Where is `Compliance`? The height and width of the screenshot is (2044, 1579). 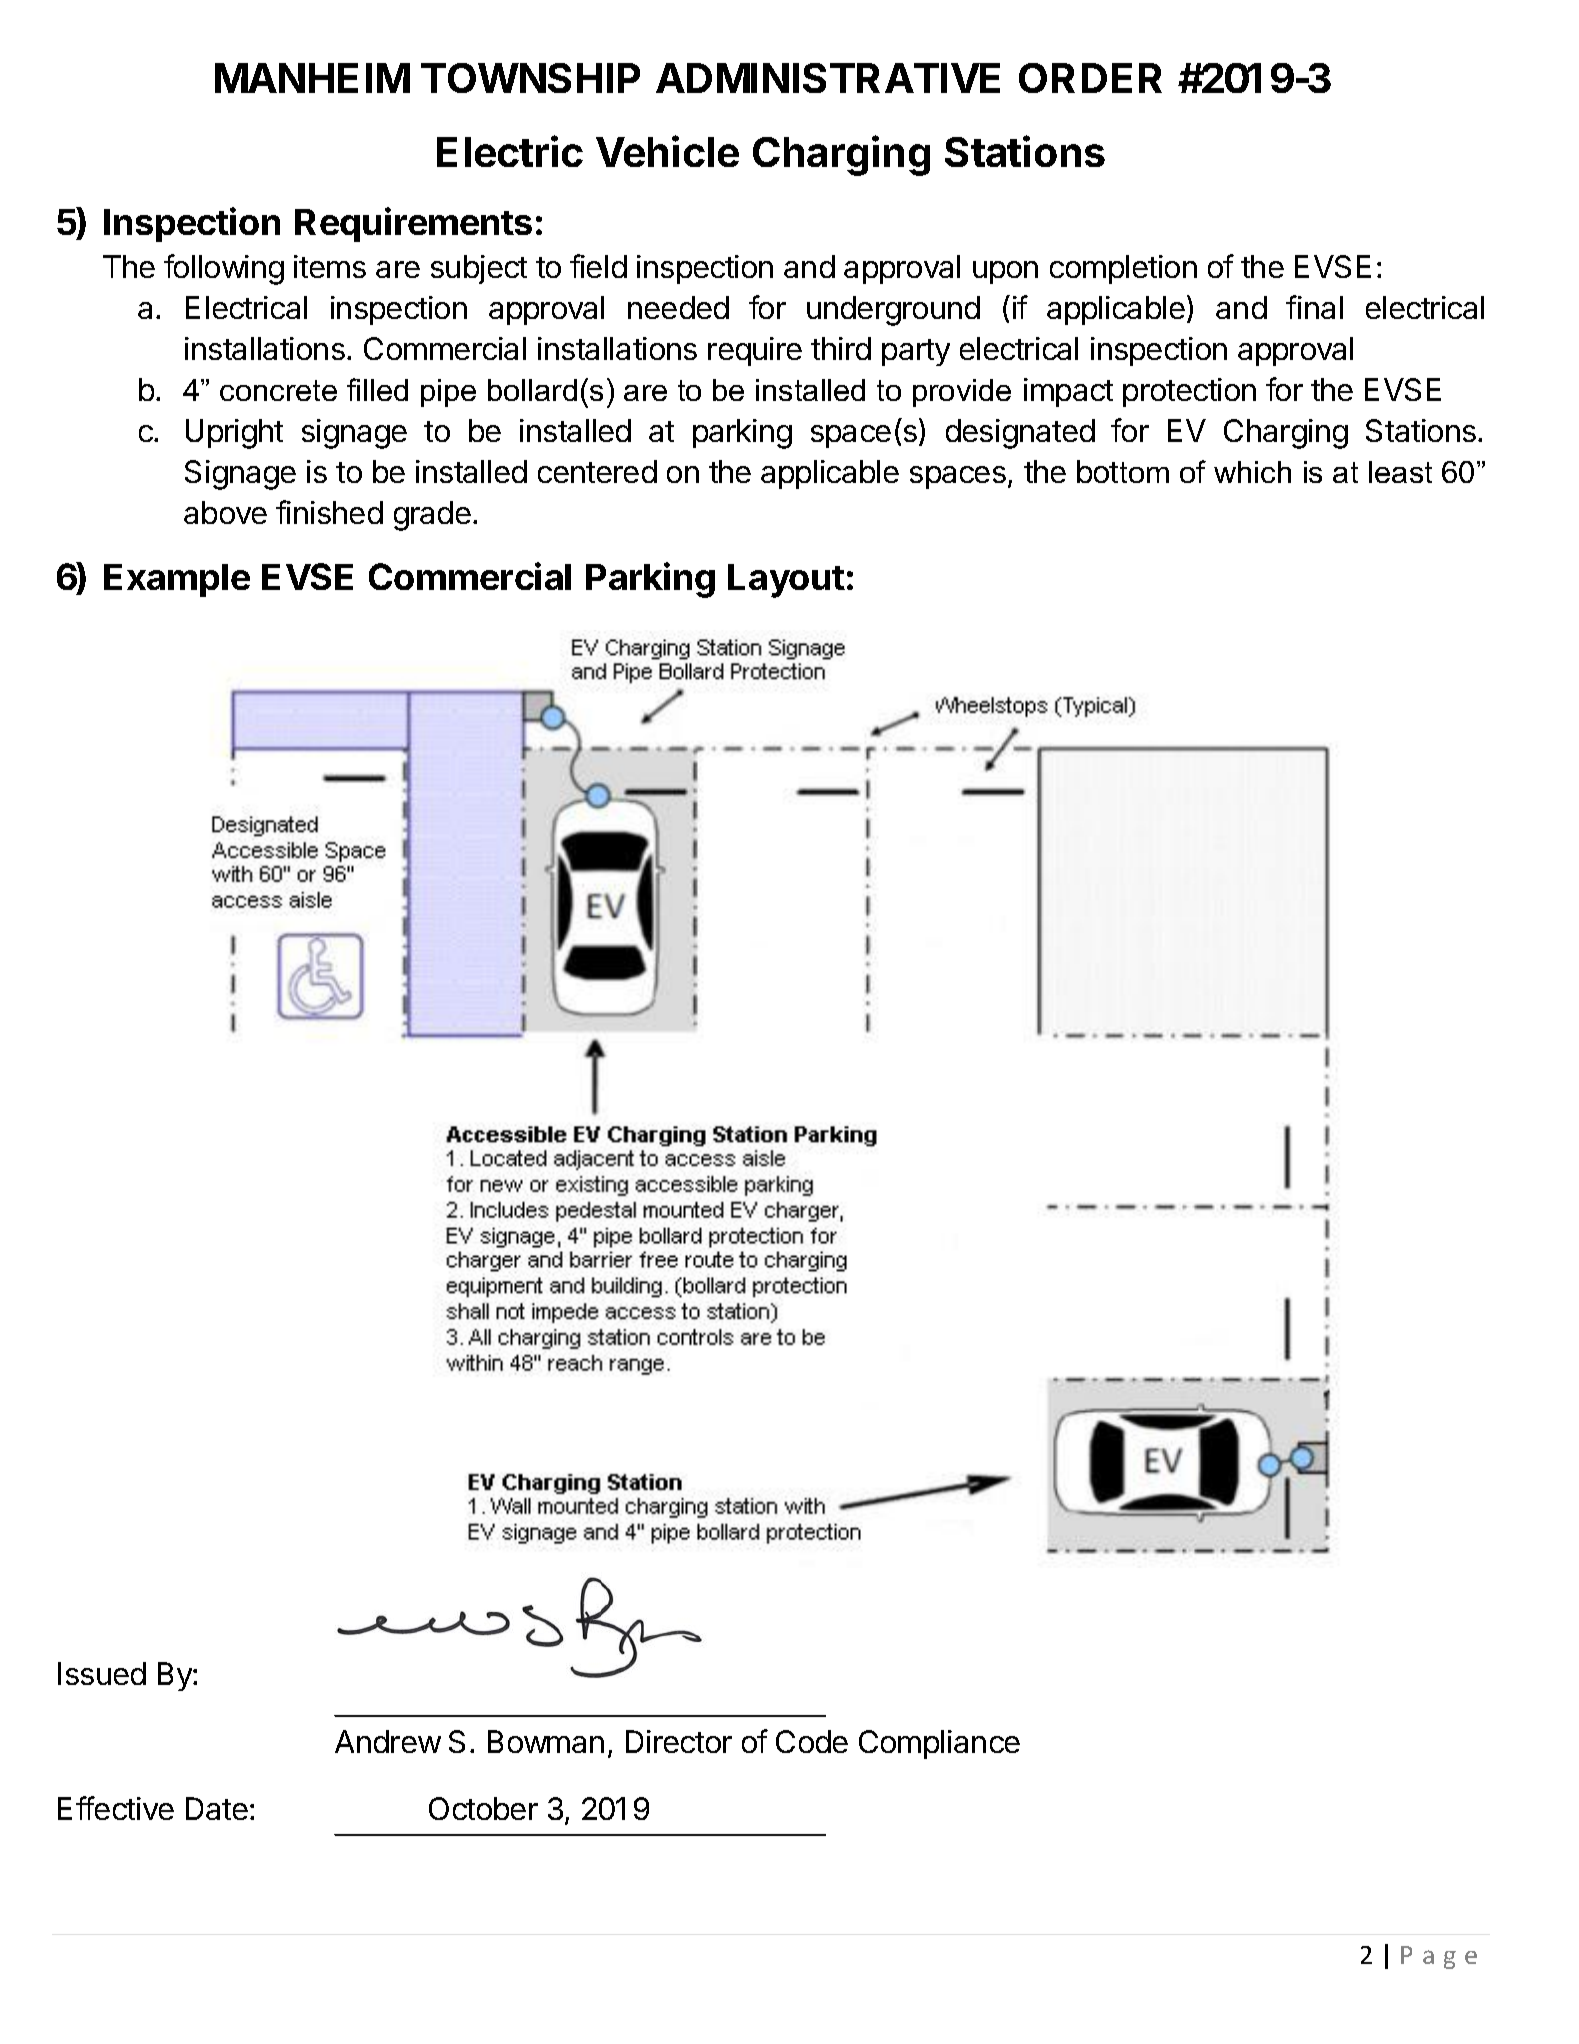 Compliance is located at coordinates (939, 1744).
